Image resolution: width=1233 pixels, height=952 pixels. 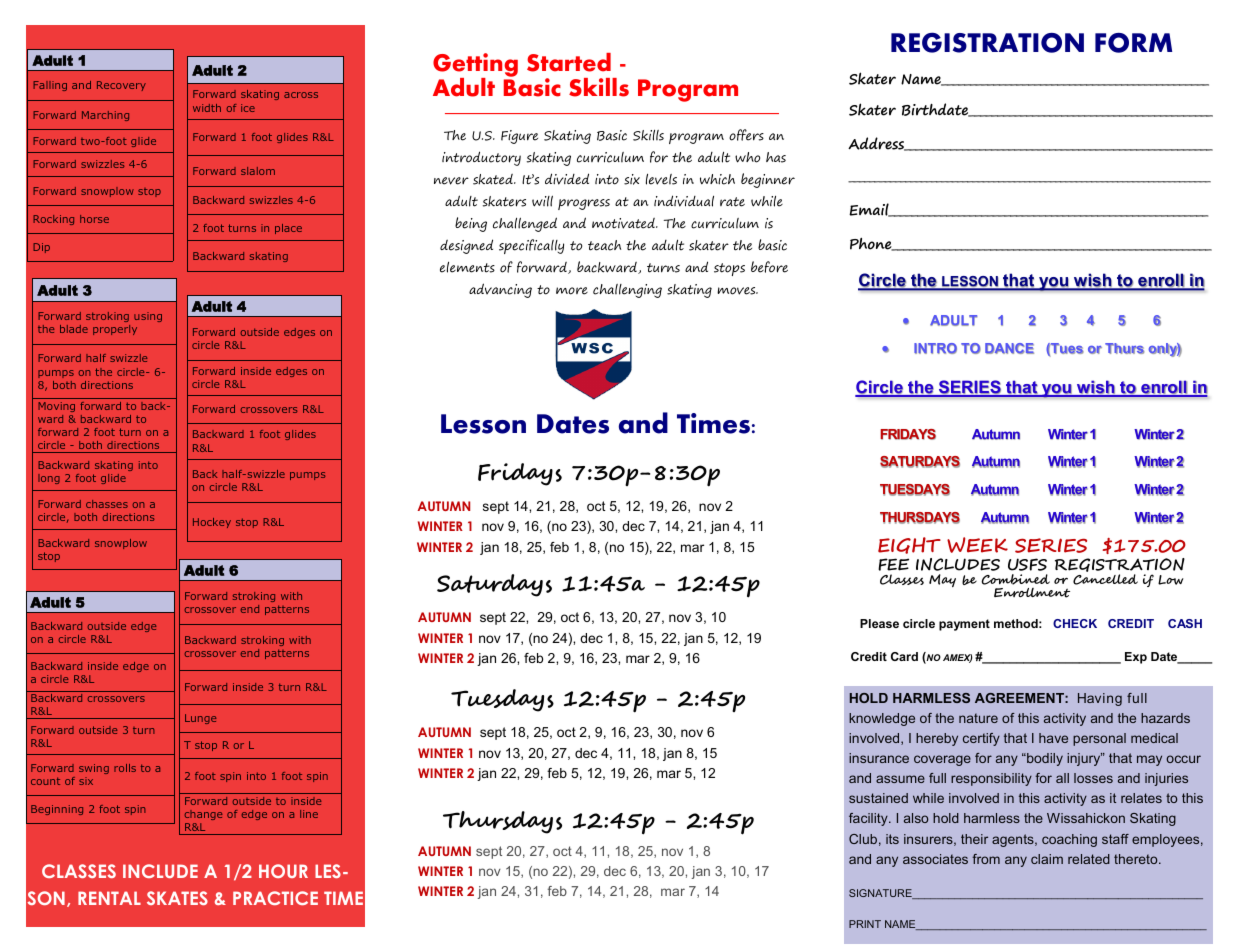 What do you see at coordinates (49, 479) in the image?
I see `long` at bounding box center [49, 479].
